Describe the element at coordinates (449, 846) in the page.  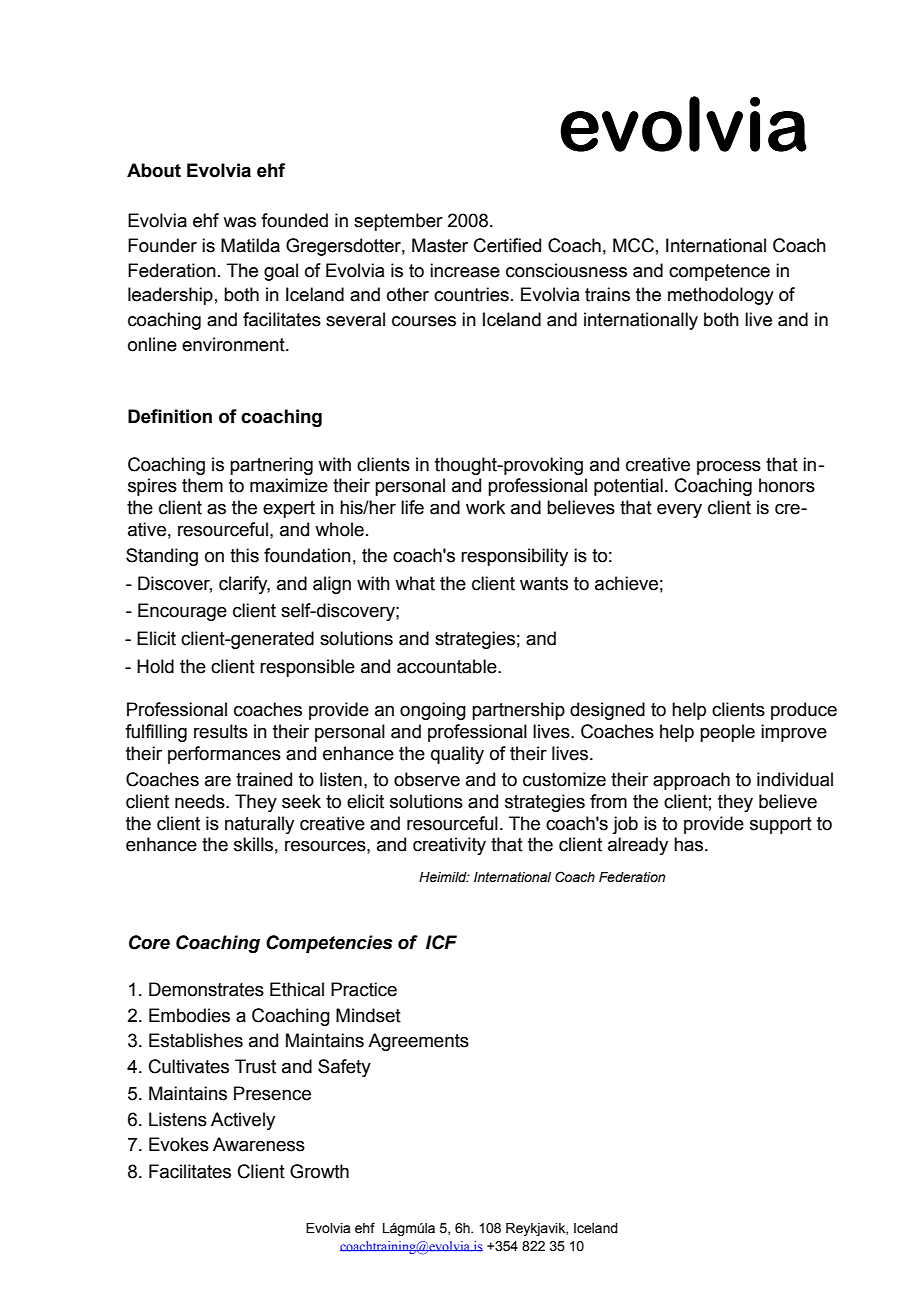
I see `creativity` at that location.
